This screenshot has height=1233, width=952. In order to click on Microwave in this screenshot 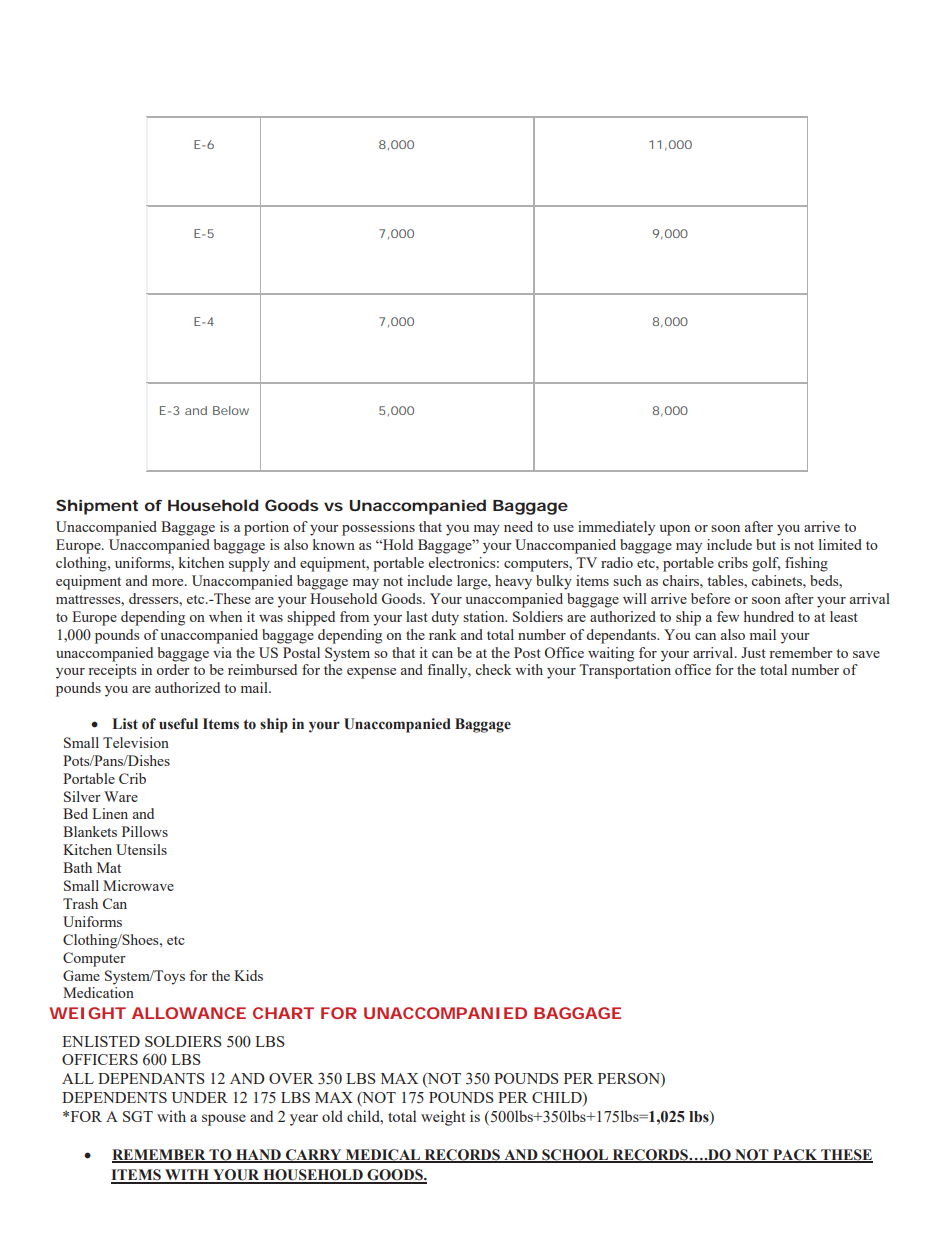, I will do `click(138, 885)`.
